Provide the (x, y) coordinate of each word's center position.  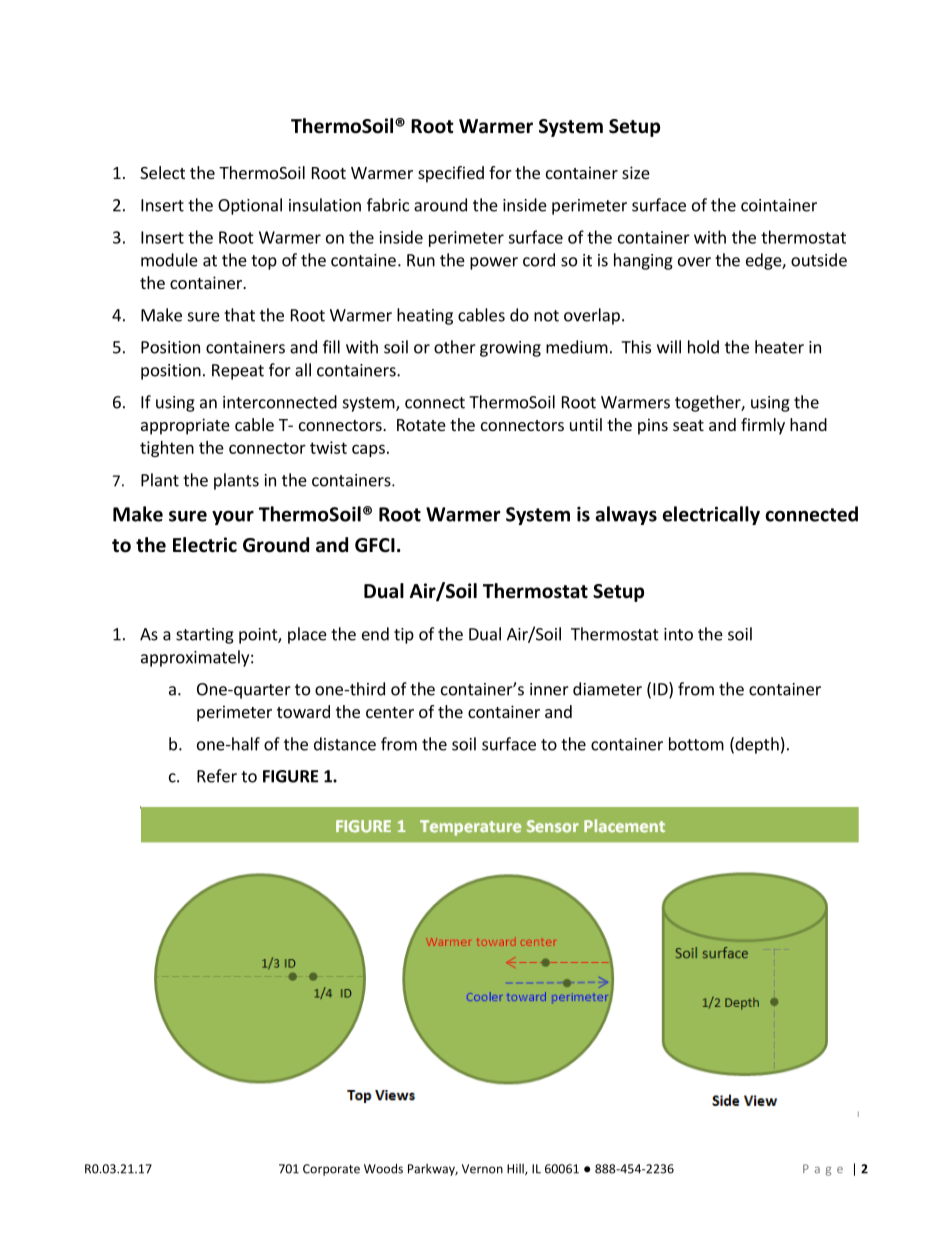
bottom (696, 744)
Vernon (482, 1169)
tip (404, 636)
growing (510, 349)
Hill (516, 1169)
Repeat (238, 372)
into (678, 634)
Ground (276, 545)
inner (549, 689)
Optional (250, 206)
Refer (217, 776)
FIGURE (290, 776)
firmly (763, 426)
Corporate (331, 1170)
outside (819, 260)
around (440, 205)
